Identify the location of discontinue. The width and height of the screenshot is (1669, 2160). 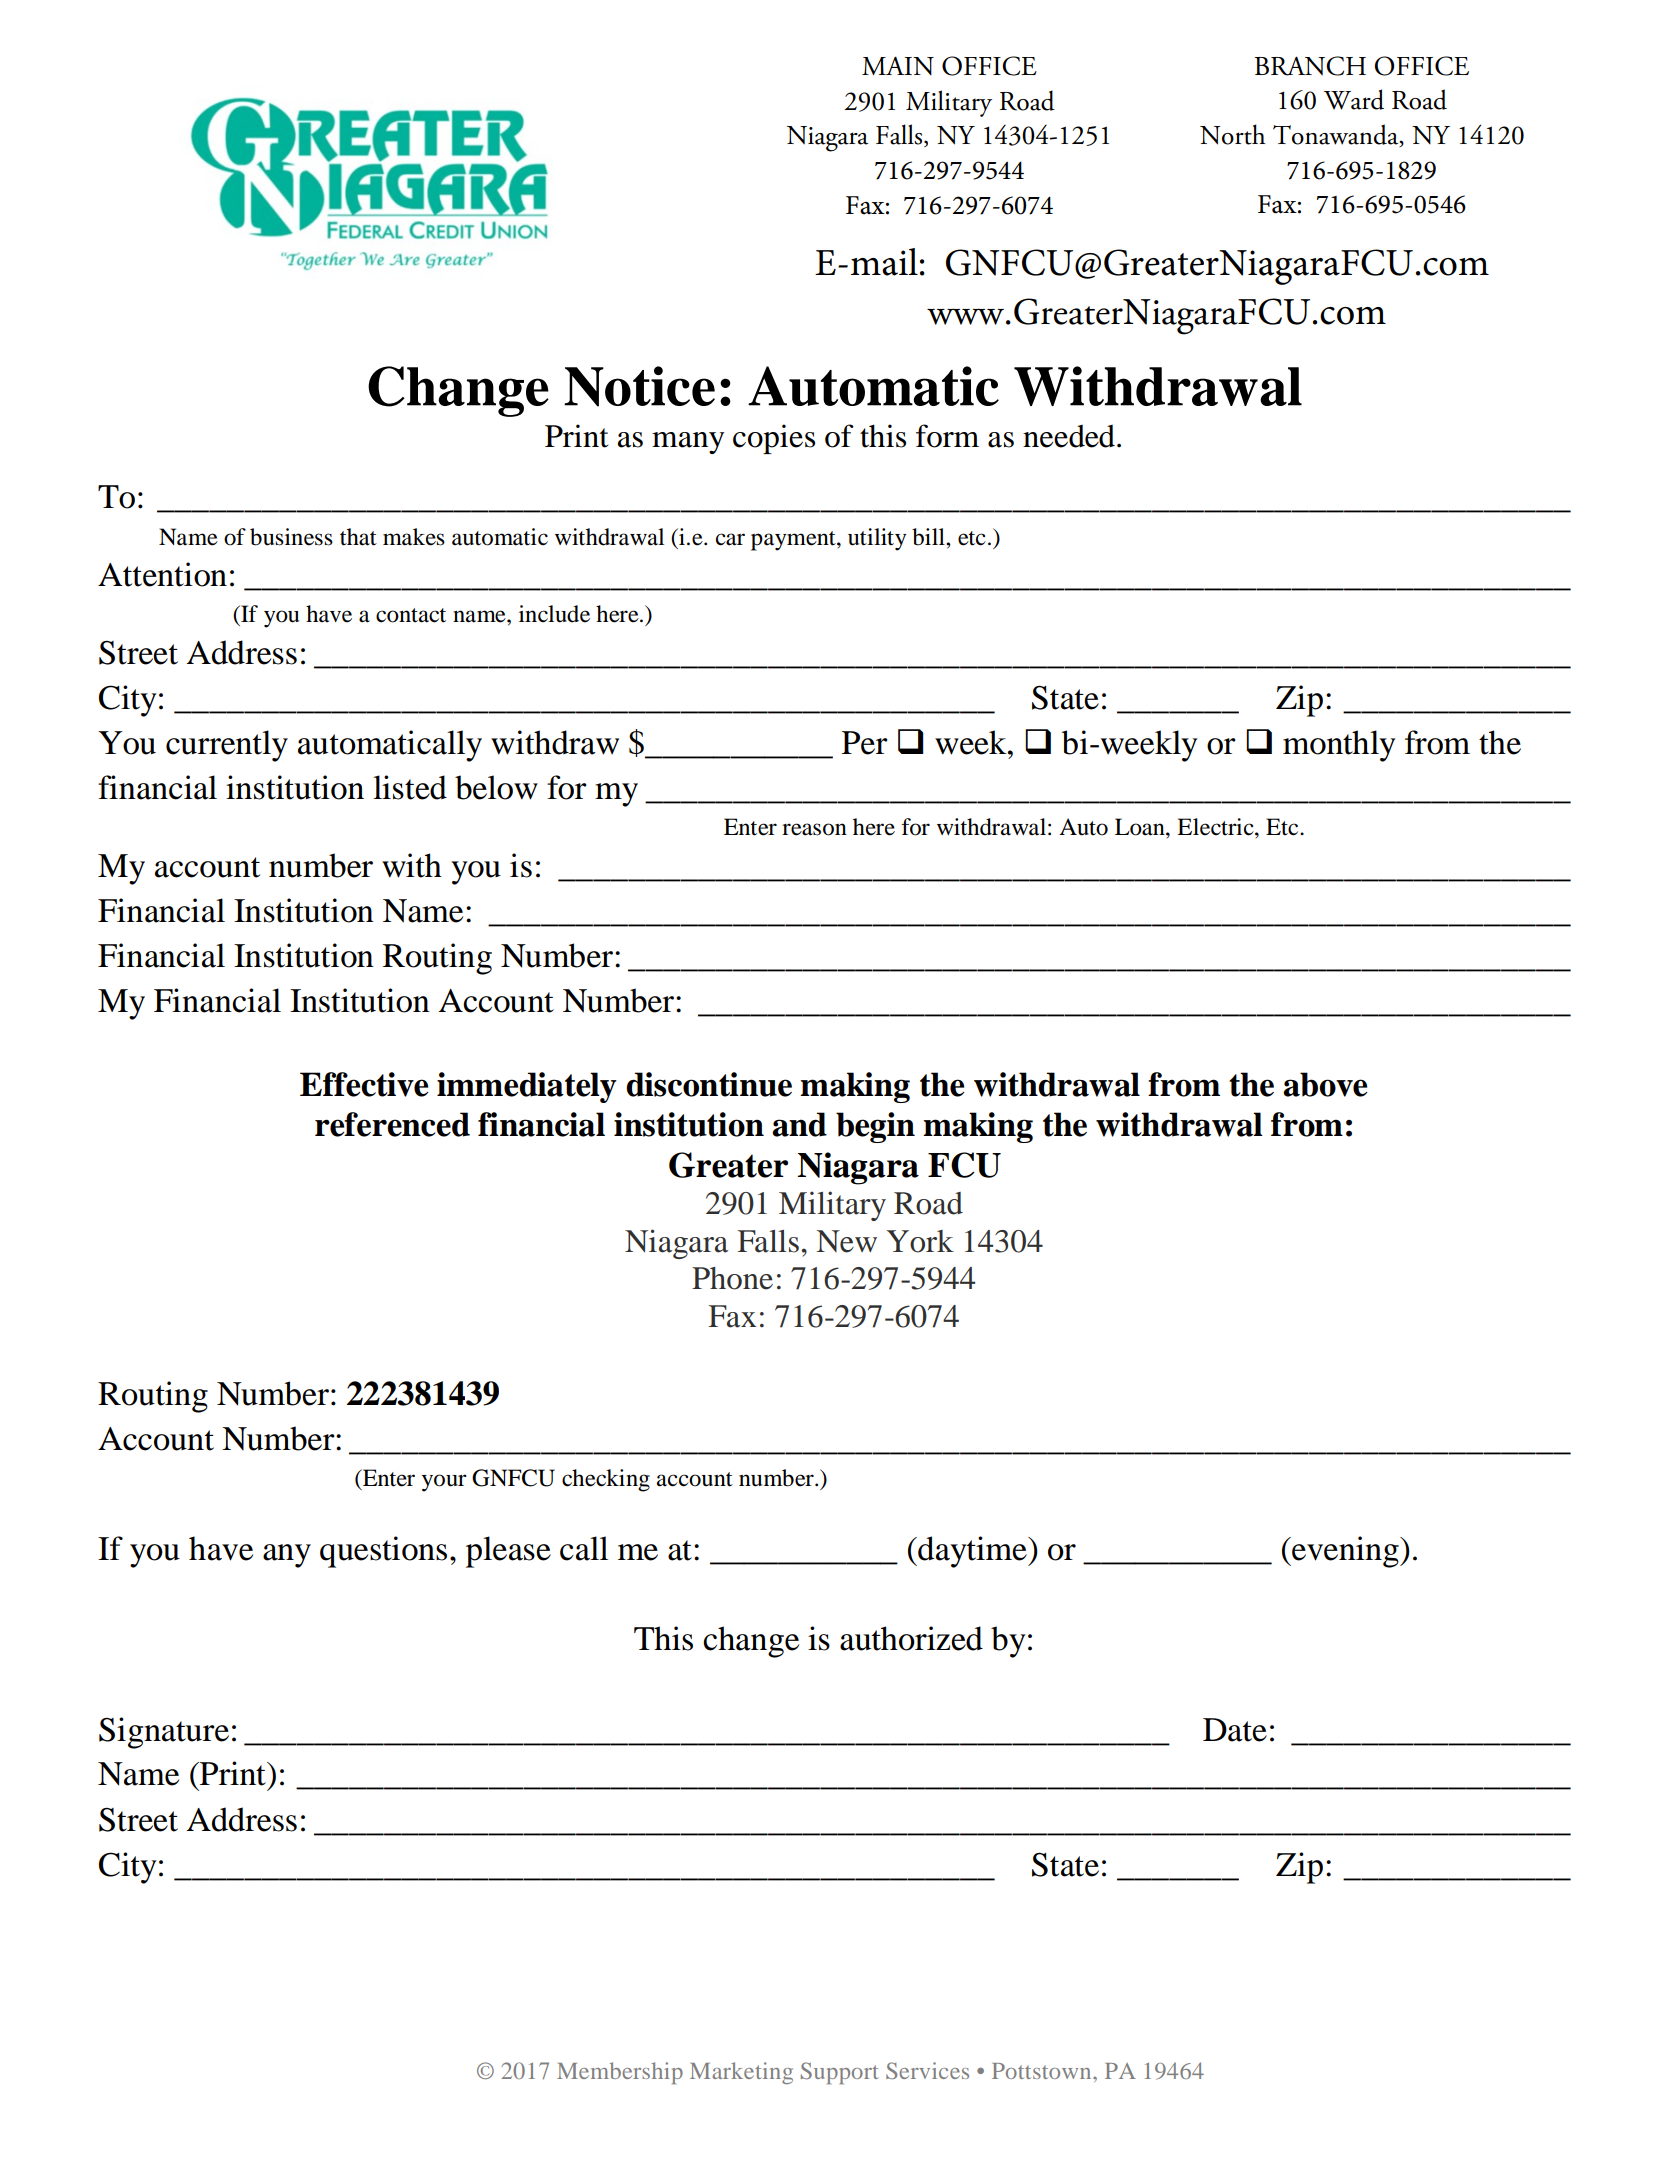
(709, 1084).
